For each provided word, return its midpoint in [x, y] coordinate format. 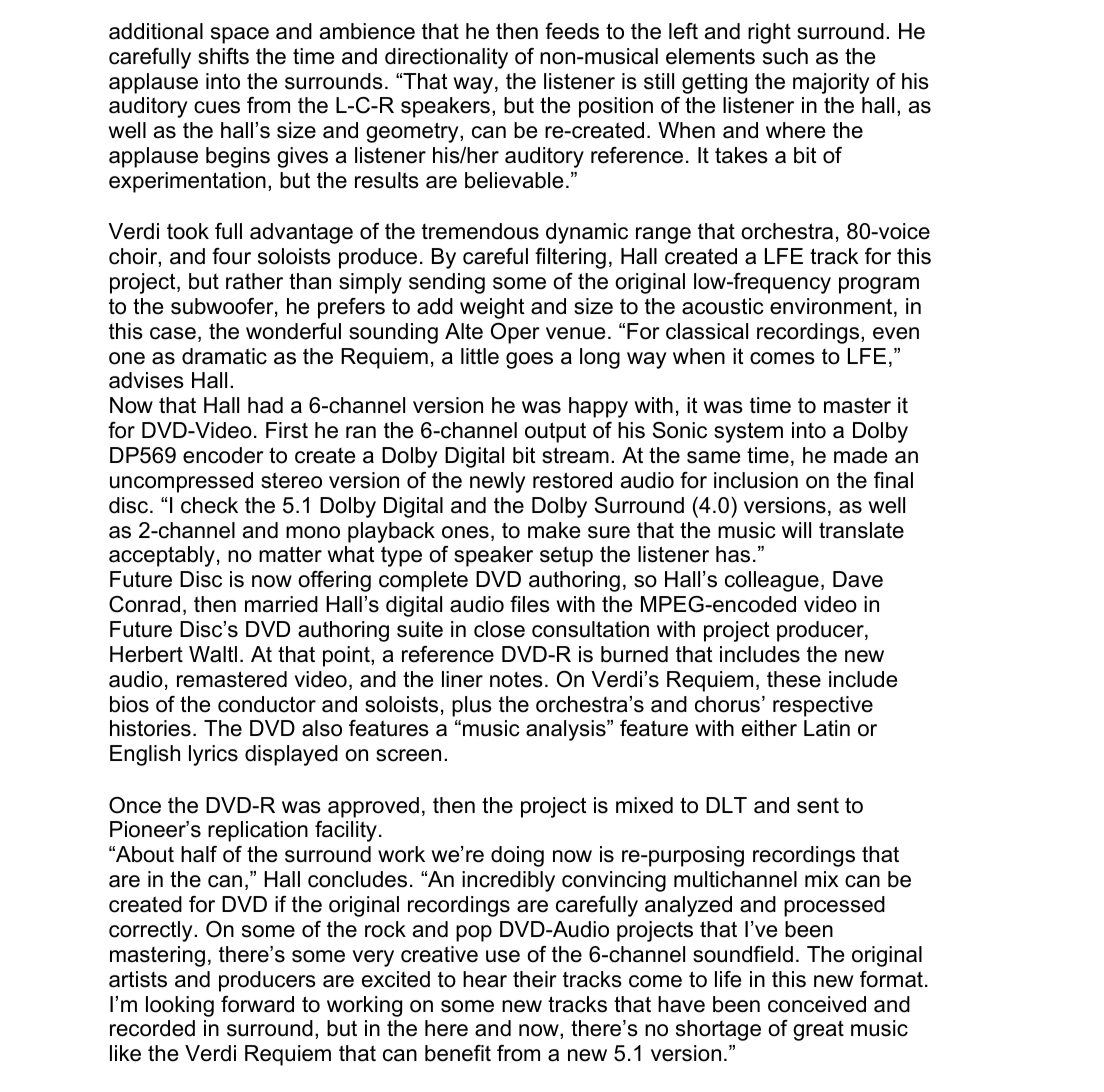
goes [529, 360]
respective [823, 706]
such [785, 56]
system [748, 432]
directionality [446, 58]
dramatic [224, 356]
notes [516, 680]
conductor [267, 704]
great [818, 1031]
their [535, 979]
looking [180, 1006]
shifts [223, 56]
